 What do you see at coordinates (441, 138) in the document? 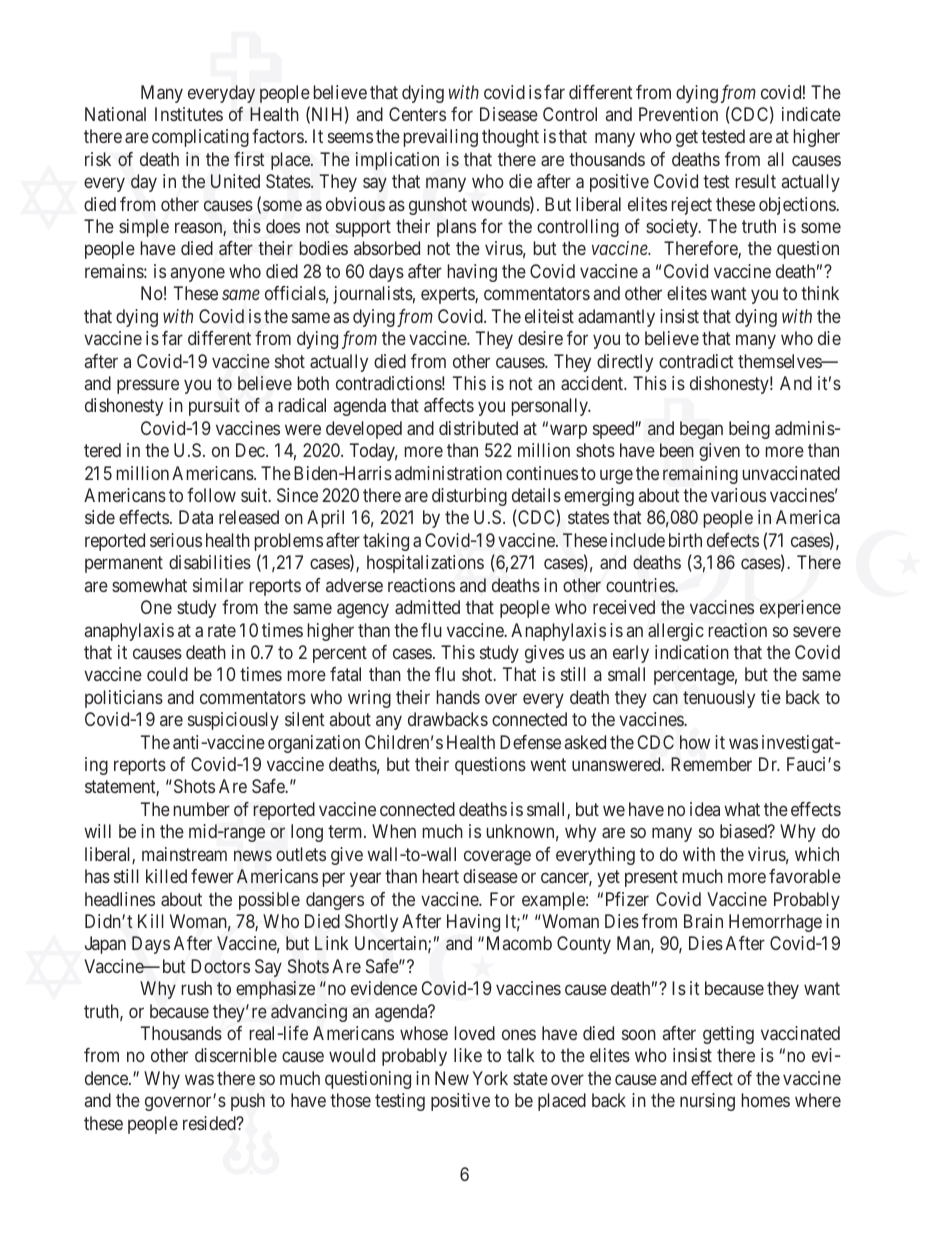
I see `prevailing` at bounding box center [441, 138].
